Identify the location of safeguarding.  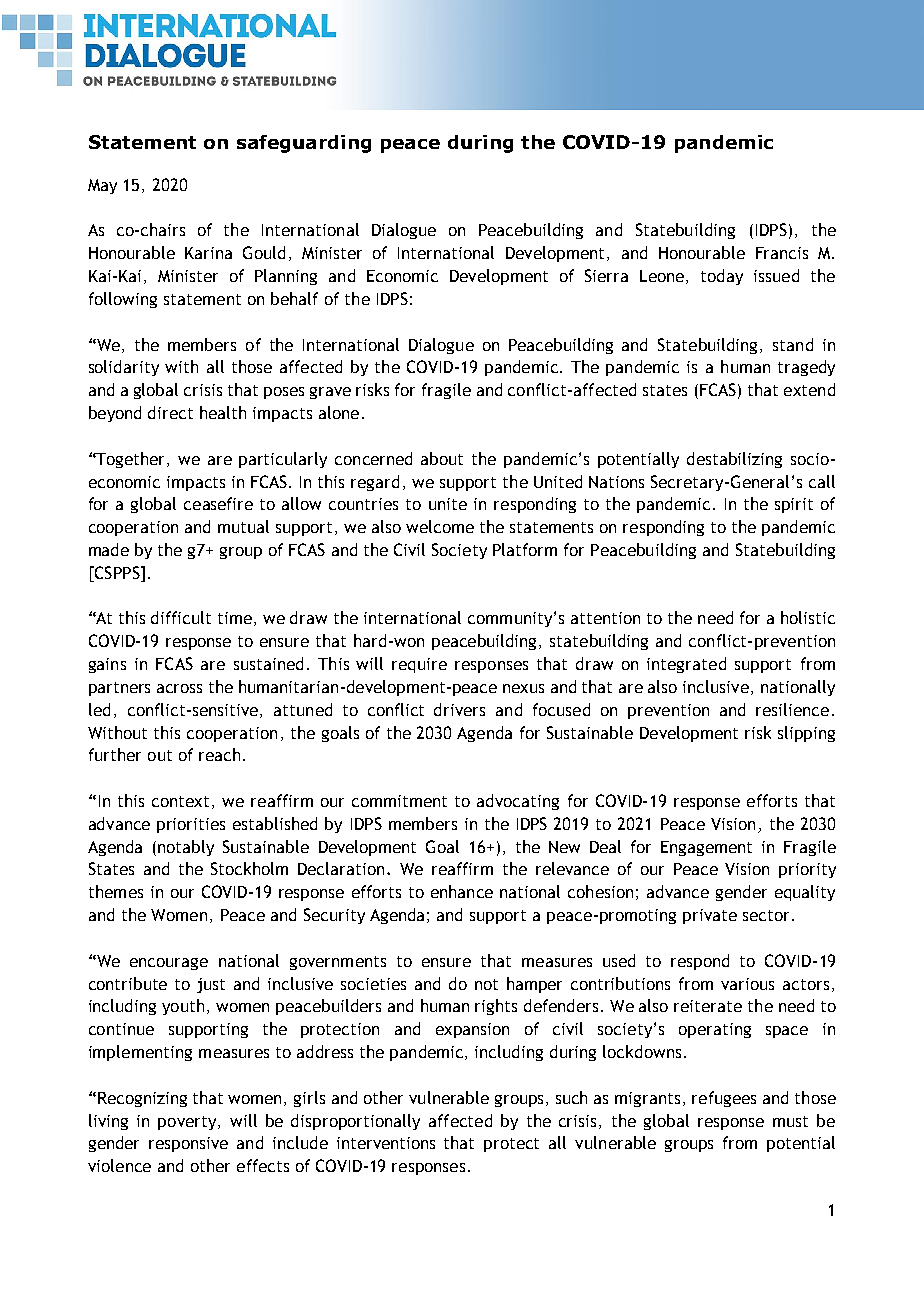
(304, 144).
